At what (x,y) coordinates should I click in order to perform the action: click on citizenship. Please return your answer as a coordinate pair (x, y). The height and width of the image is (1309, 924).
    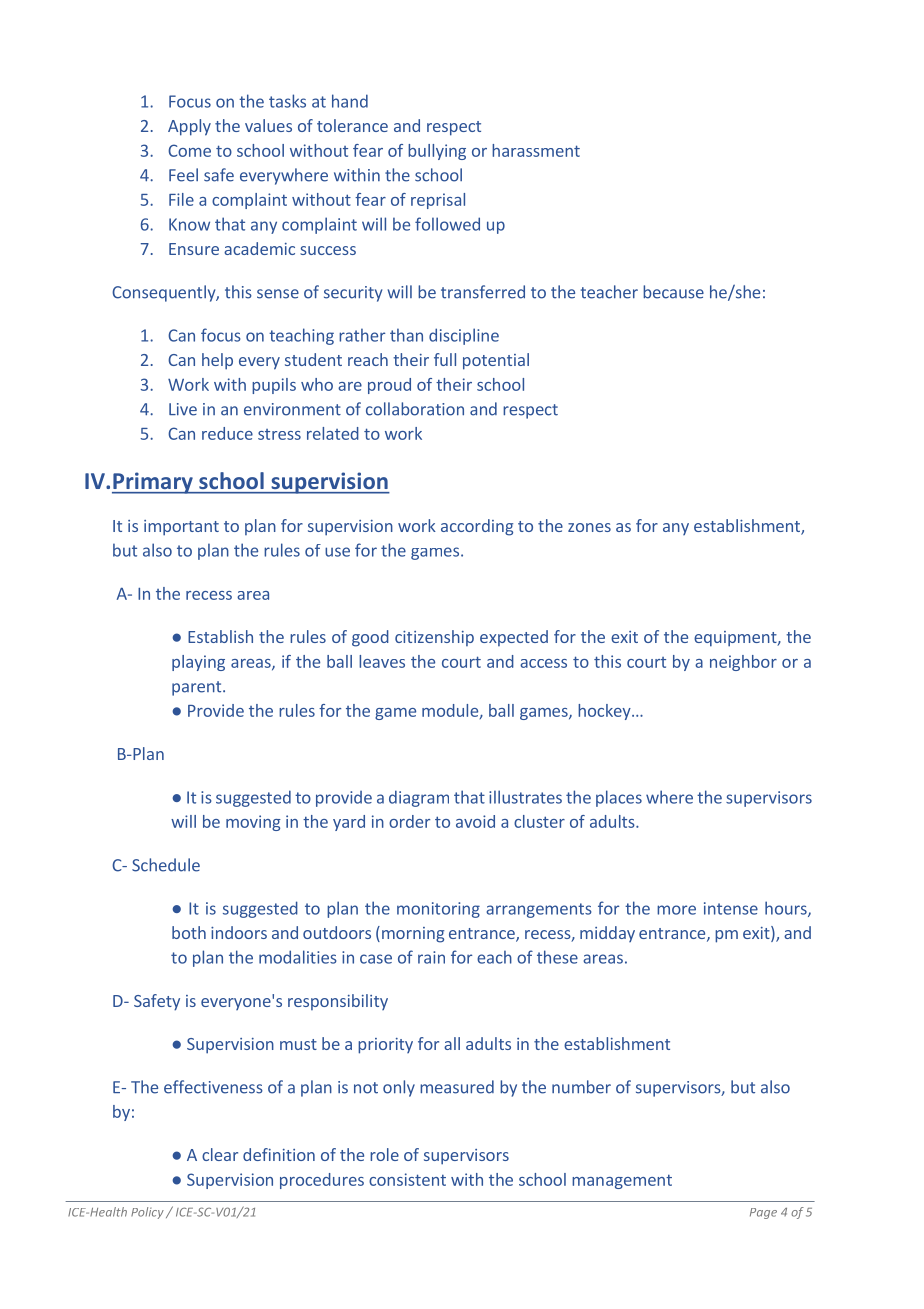
    Looking at the image, I should click on (434, 638).
